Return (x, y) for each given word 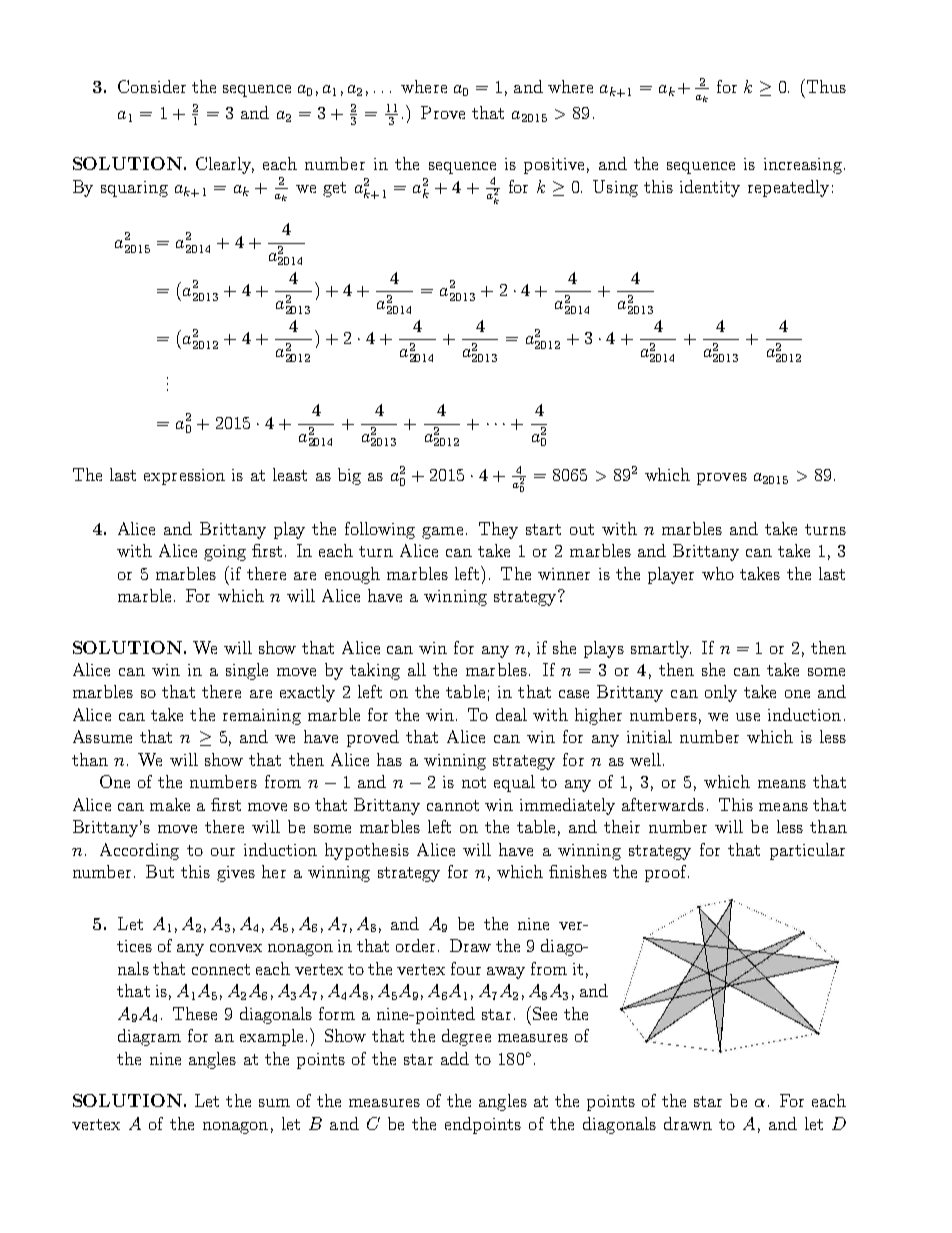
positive (554, 166)
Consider (152, 86)
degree (466, 1037)
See (543, 1013)
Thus (826, 86)
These (195, 1013)
